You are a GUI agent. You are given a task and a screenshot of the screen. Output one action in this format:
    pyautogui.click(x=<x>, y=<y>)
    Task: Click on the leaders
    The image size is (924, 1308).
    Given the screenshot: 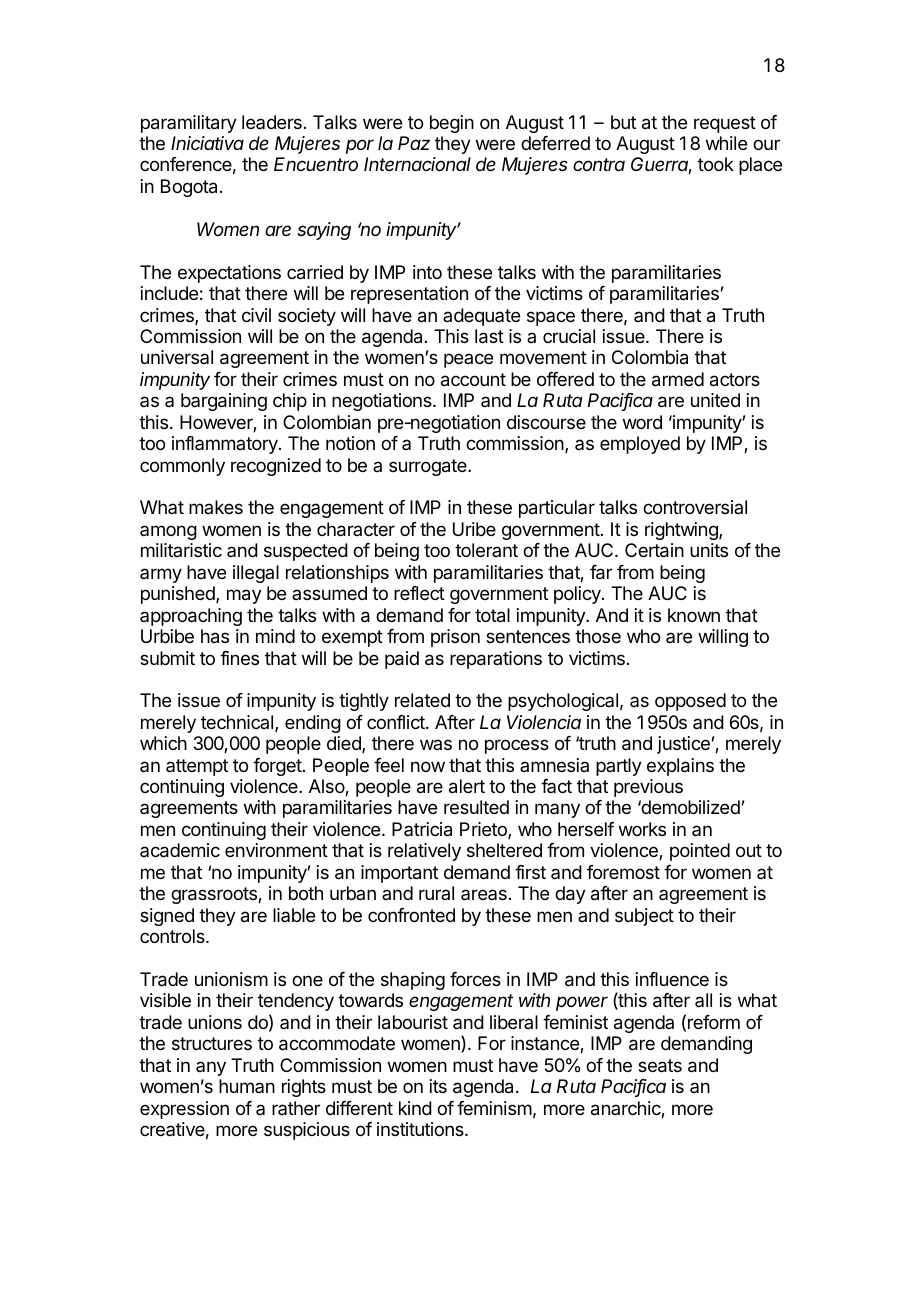 What is the action you would take?
    pyautogui.click(x=272, y=122)
